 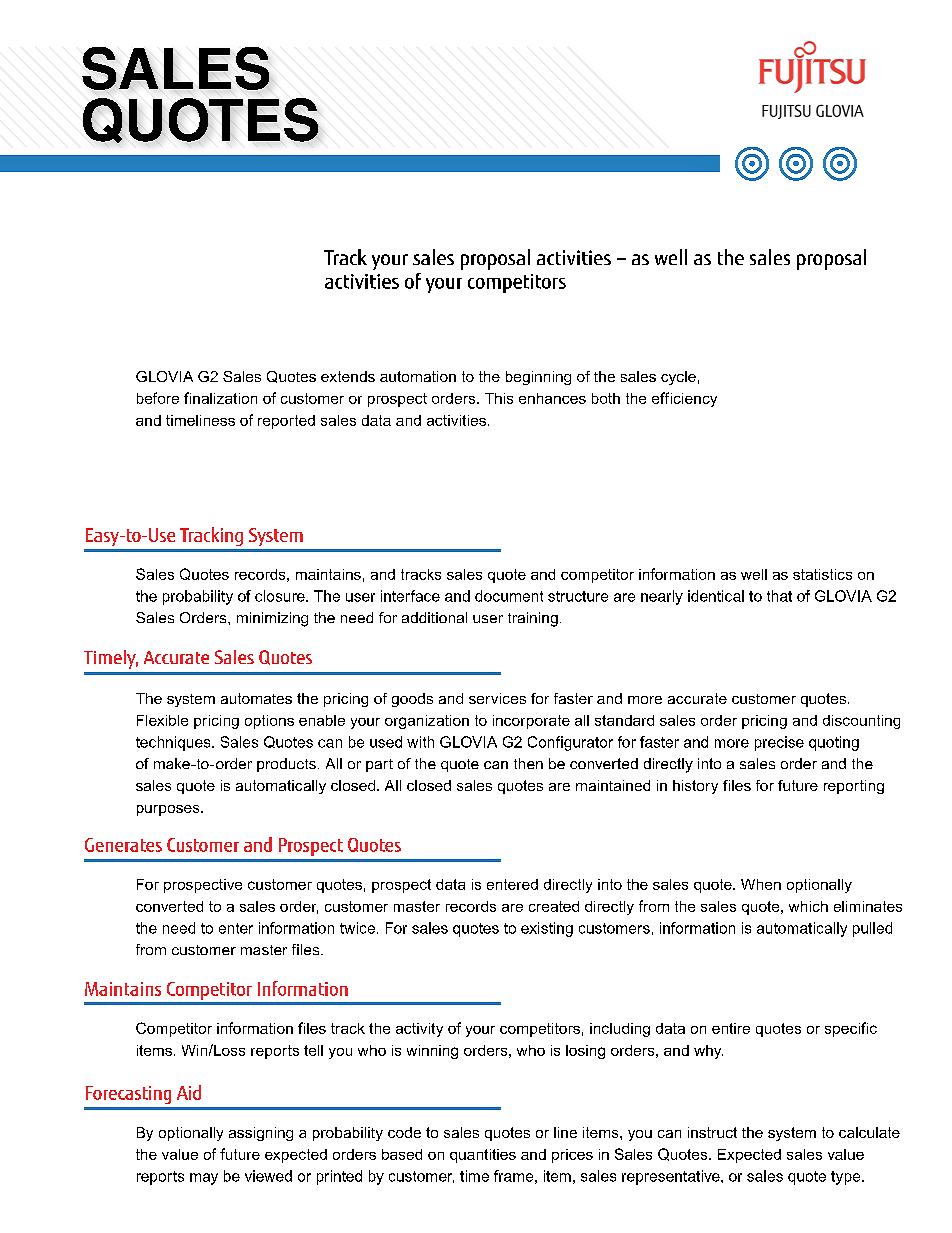 I want to click on that, so click(x=779, y=596).
